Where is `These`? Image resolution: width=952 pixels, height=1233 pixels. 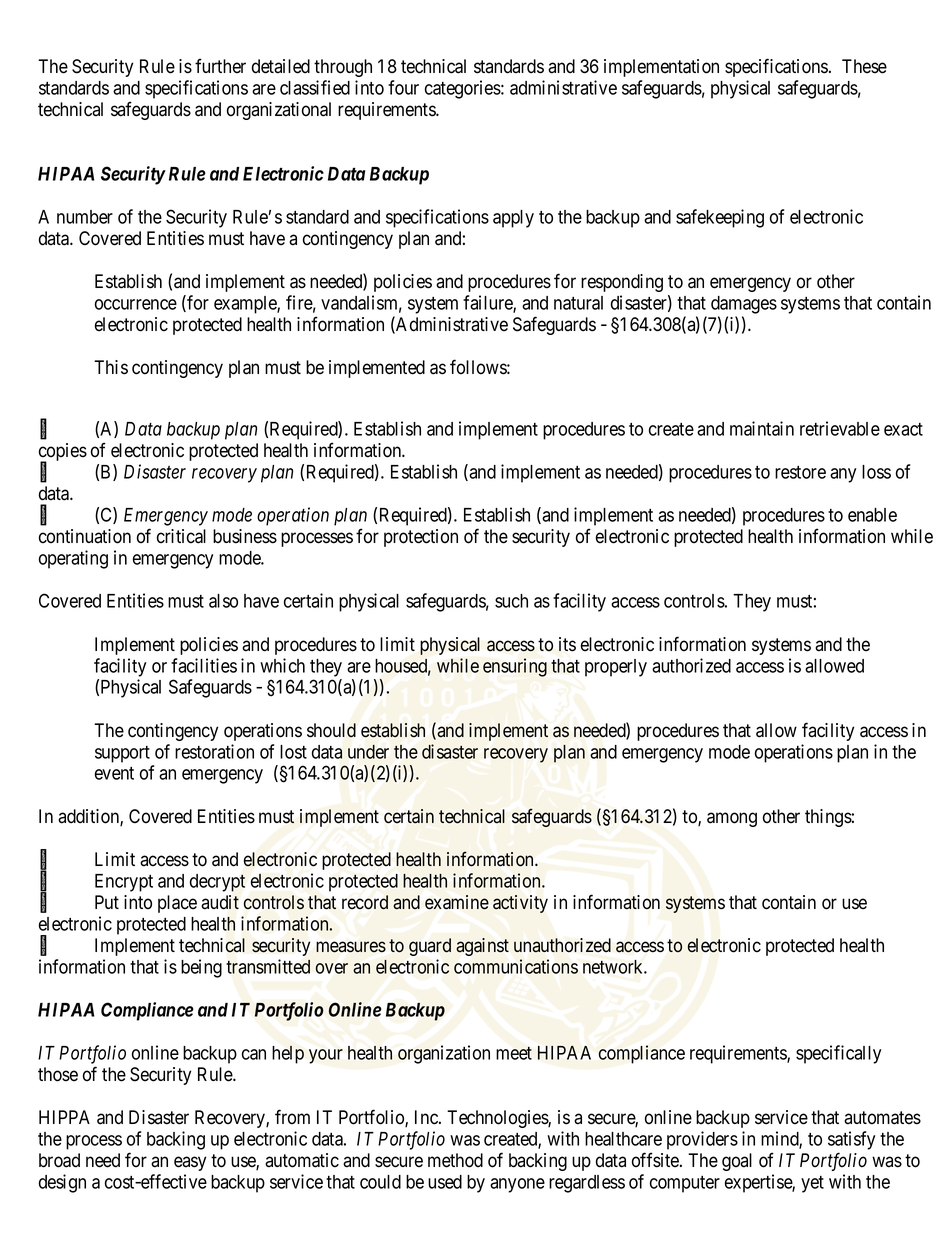 These is located at coordinates (864, 66).
